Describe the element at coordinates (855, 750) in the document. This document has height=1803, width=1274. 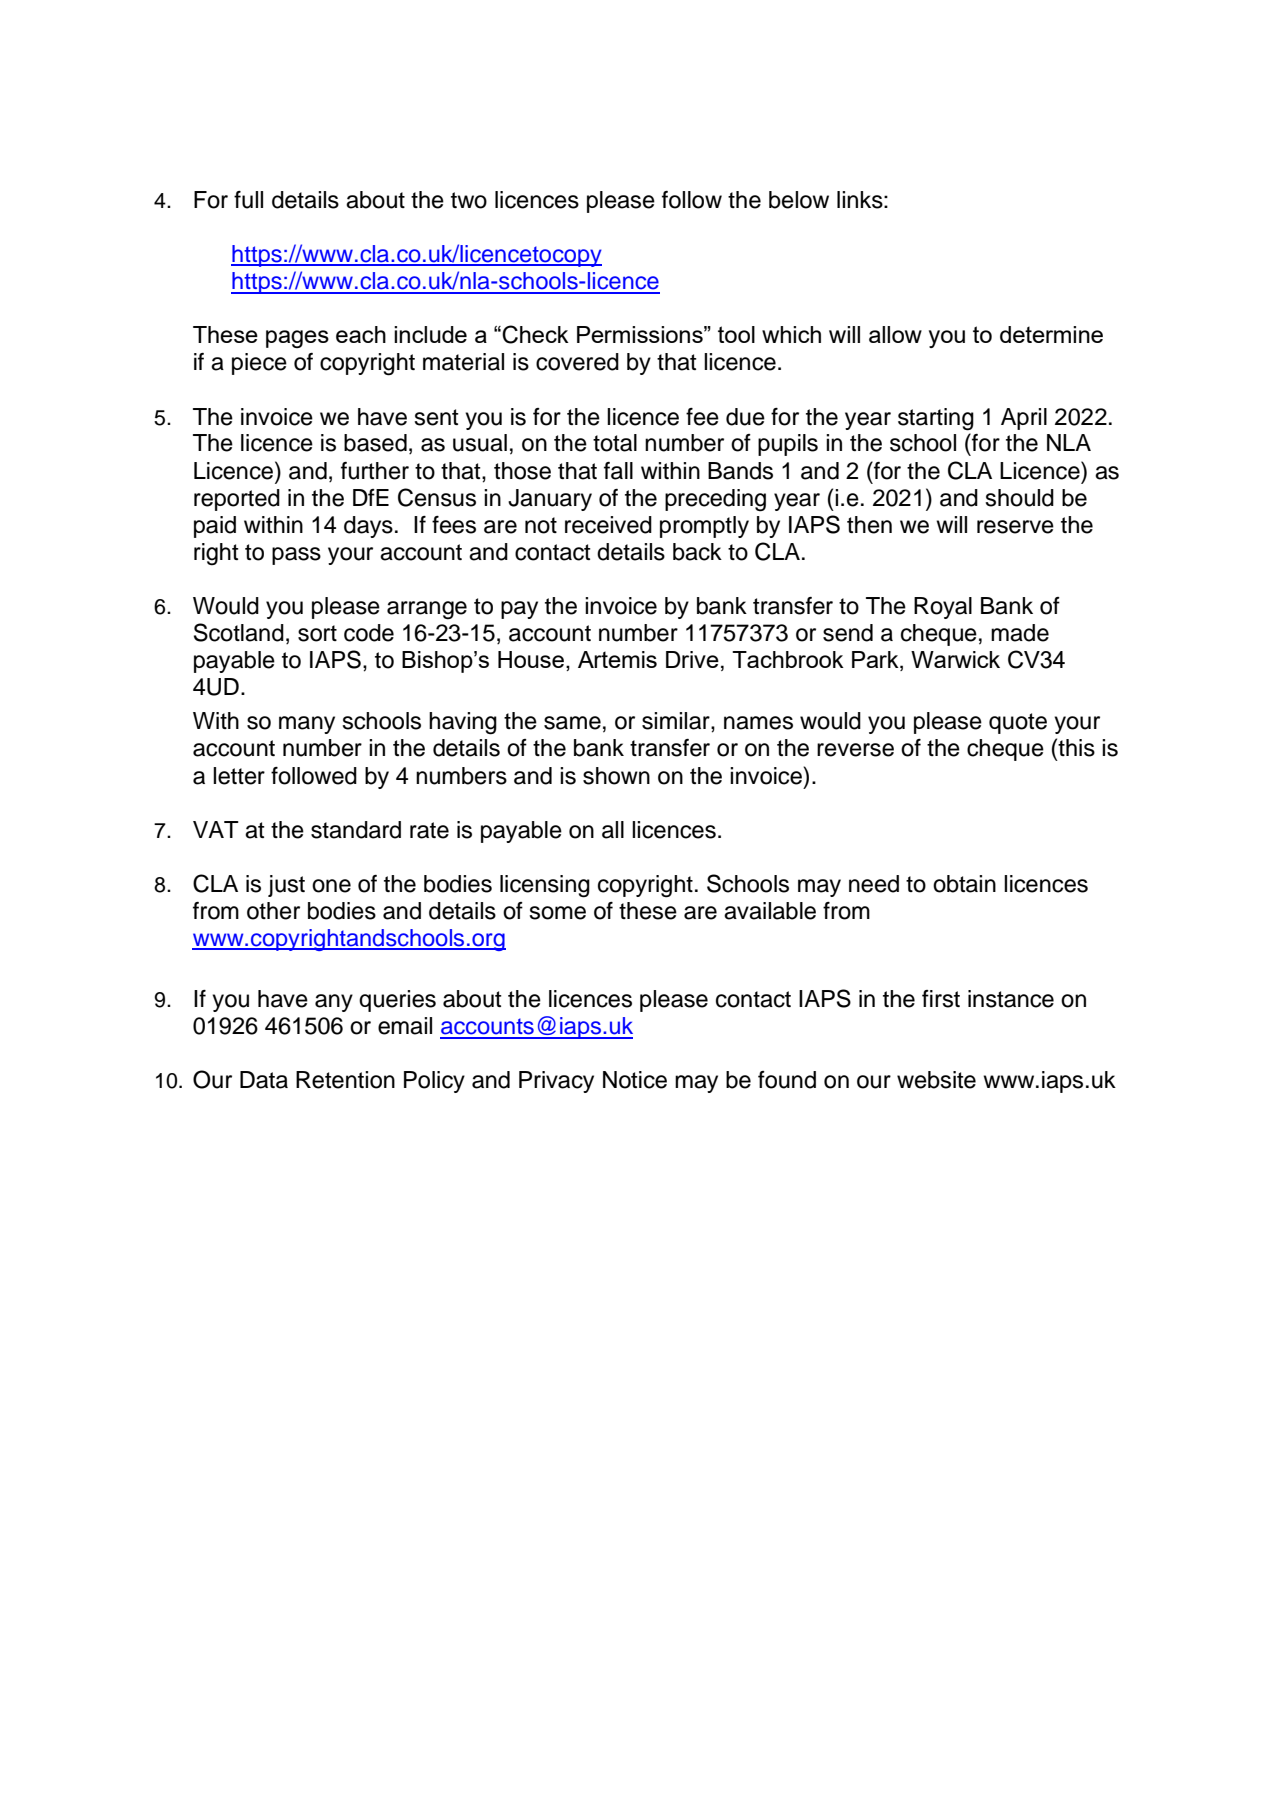
I see `reverse` at that location.
